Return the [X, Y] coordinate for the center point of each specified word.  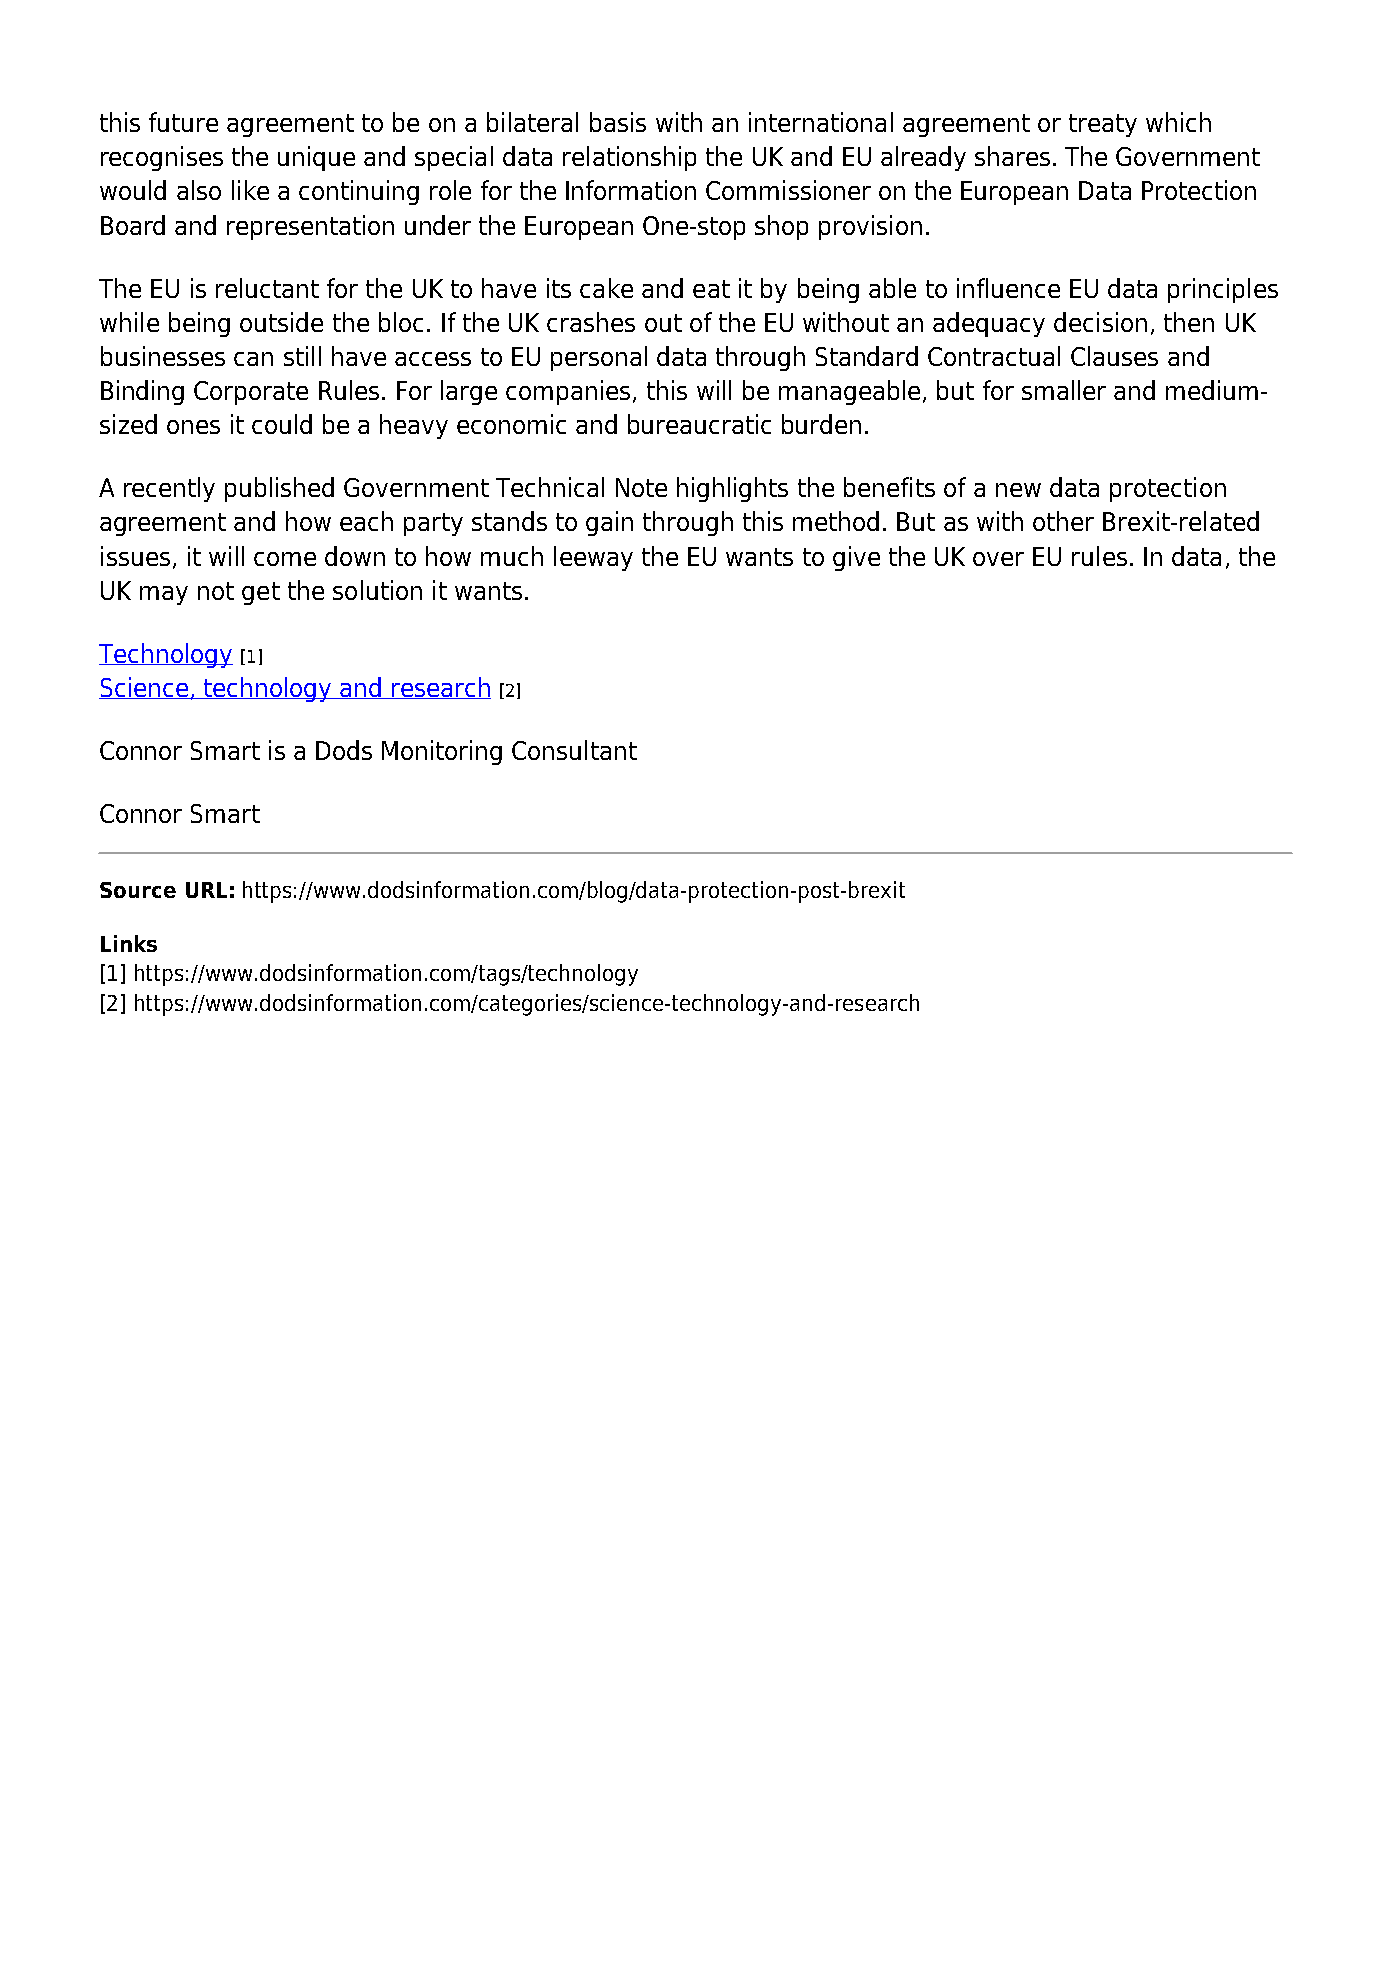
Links [129, 943]
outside [281, 322]
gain [609, 523]
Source [138, 890]
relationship [629, 158]
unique [316, 158]
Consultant [574, 750]
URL [206, 890]
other [1063, 521]
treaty [1103, 125]
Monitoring [442, 752]
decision [1100, 322]
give [856, 558]
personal [599, 358]
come [285, 559]
